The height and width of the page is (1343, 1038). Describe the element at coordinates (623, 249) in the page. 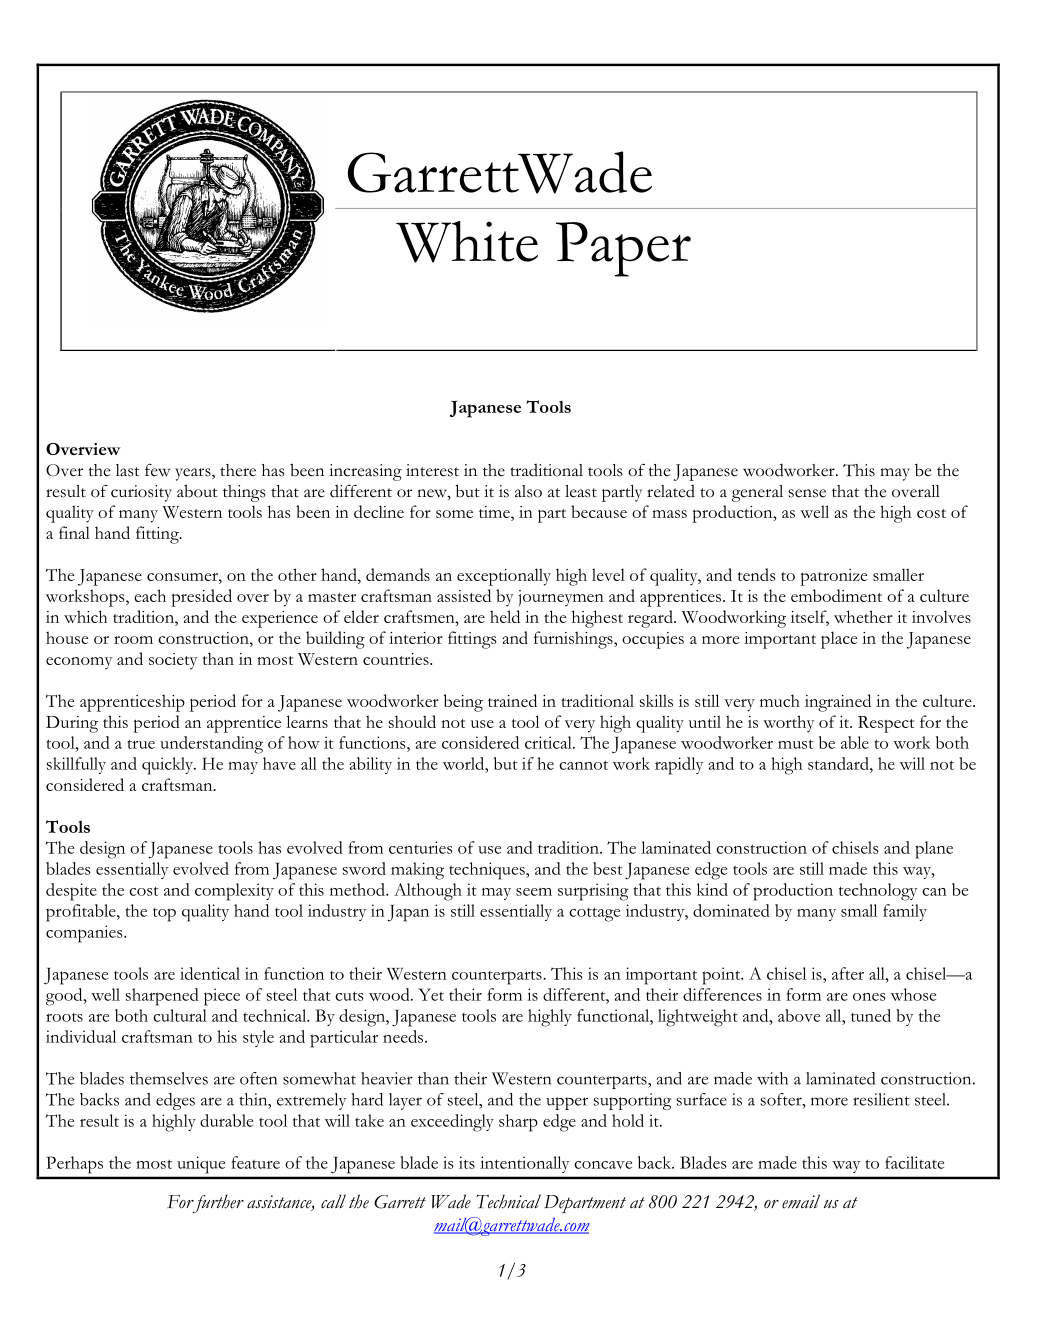

I see `Paper` at that location.
